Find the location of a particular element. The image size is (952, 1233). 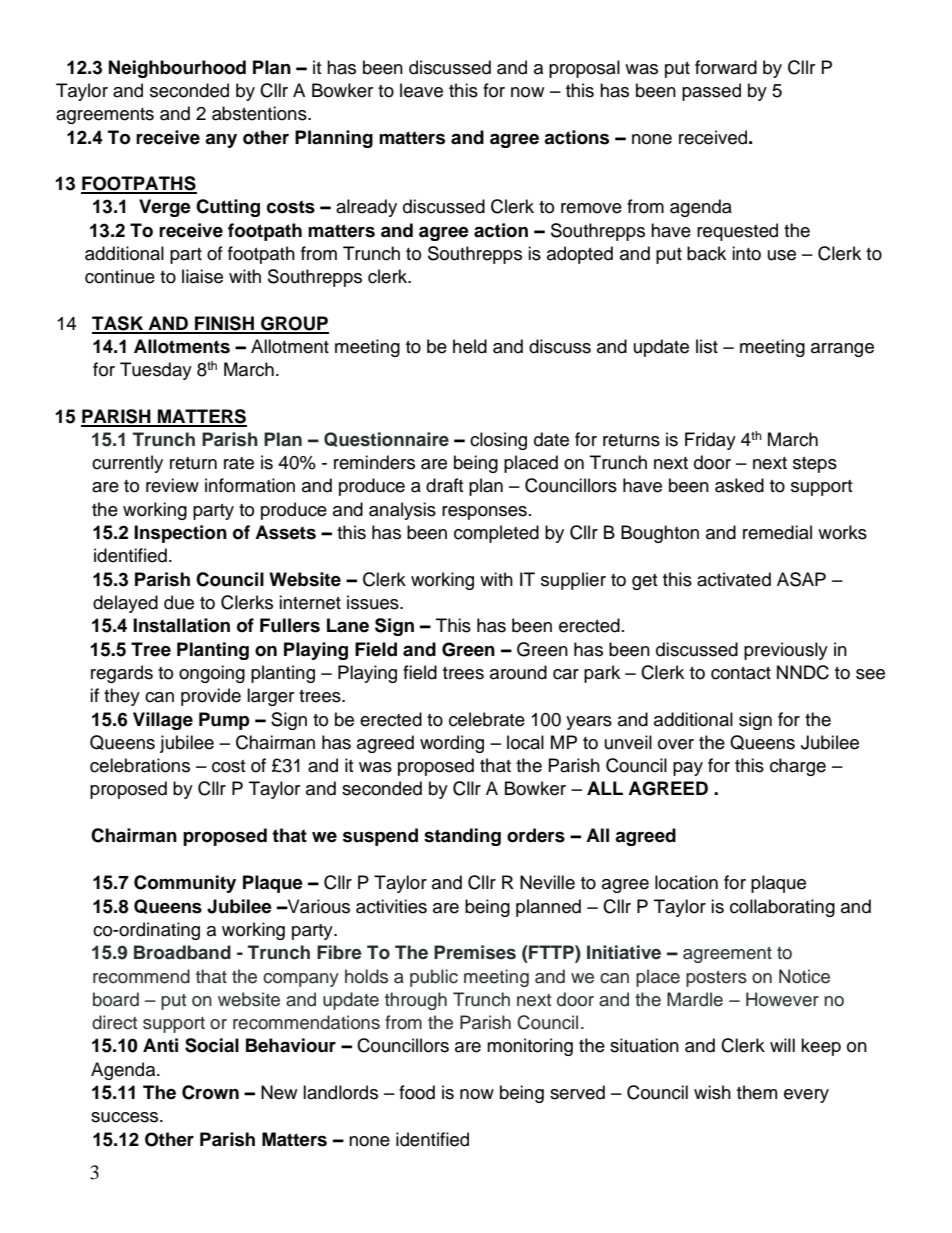

monitoring is located at coordinates (530, 1047).
